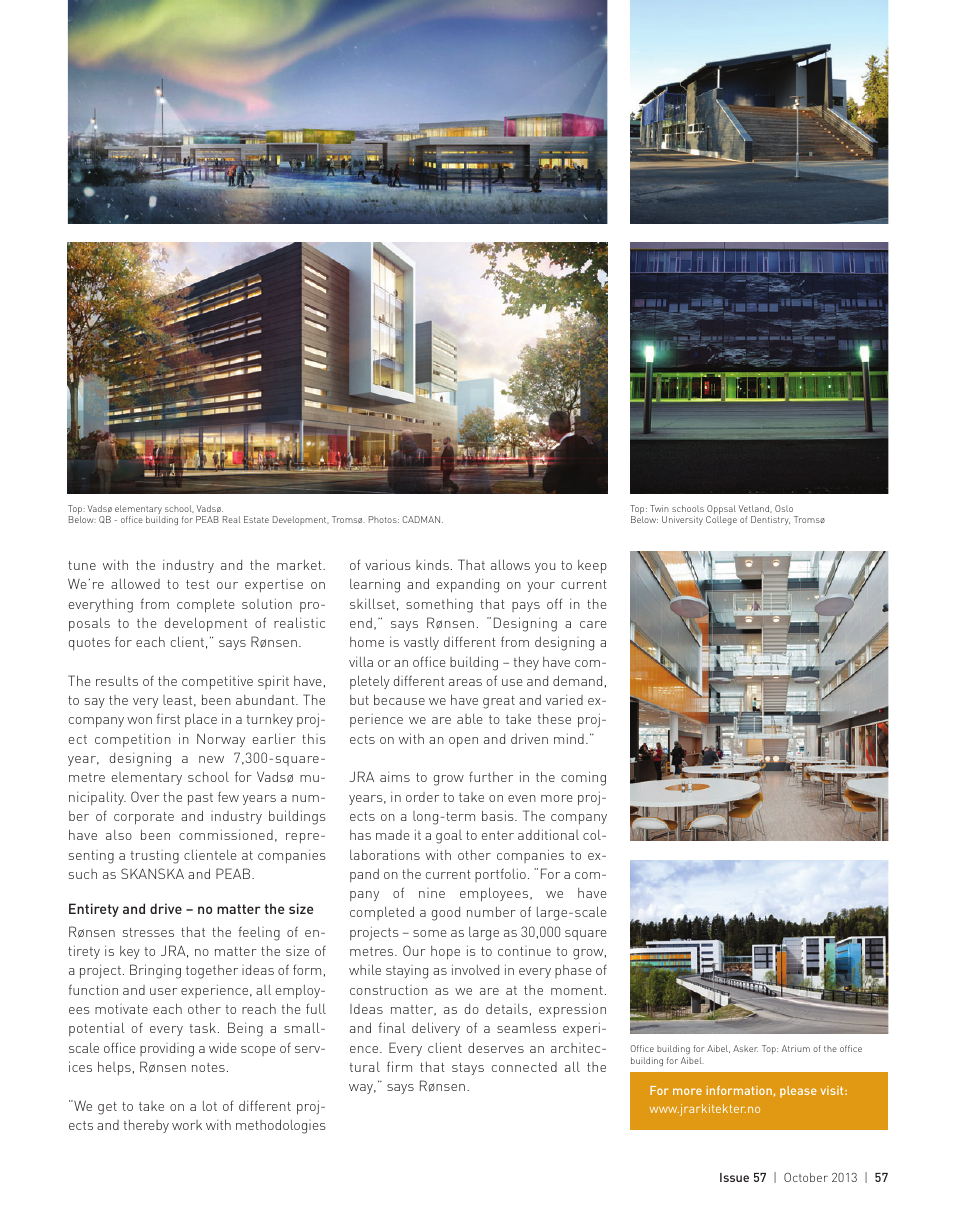 The width and height of the screenshot is (980, 1231). Describe the element at coordinates (256, 519) in the screenshot. I see `Estate` at that location.
